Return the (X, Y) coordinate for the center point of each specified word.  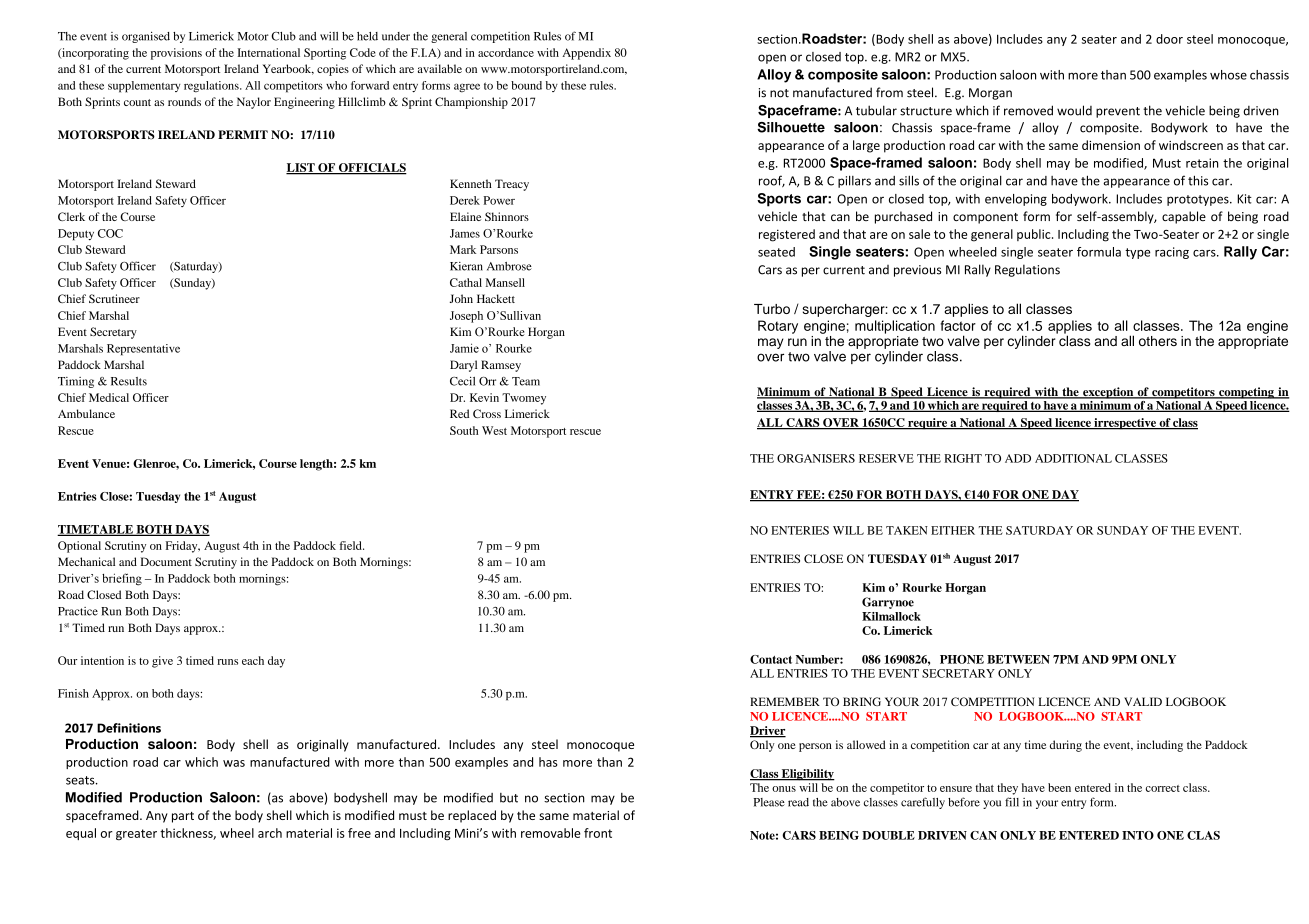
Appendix (586, 54)
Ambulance (86, 413)
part (183, 817)
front (598, 833)
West (494, 430)
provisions (176, 54)
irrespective (1125, 424)
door (1169, 39)
